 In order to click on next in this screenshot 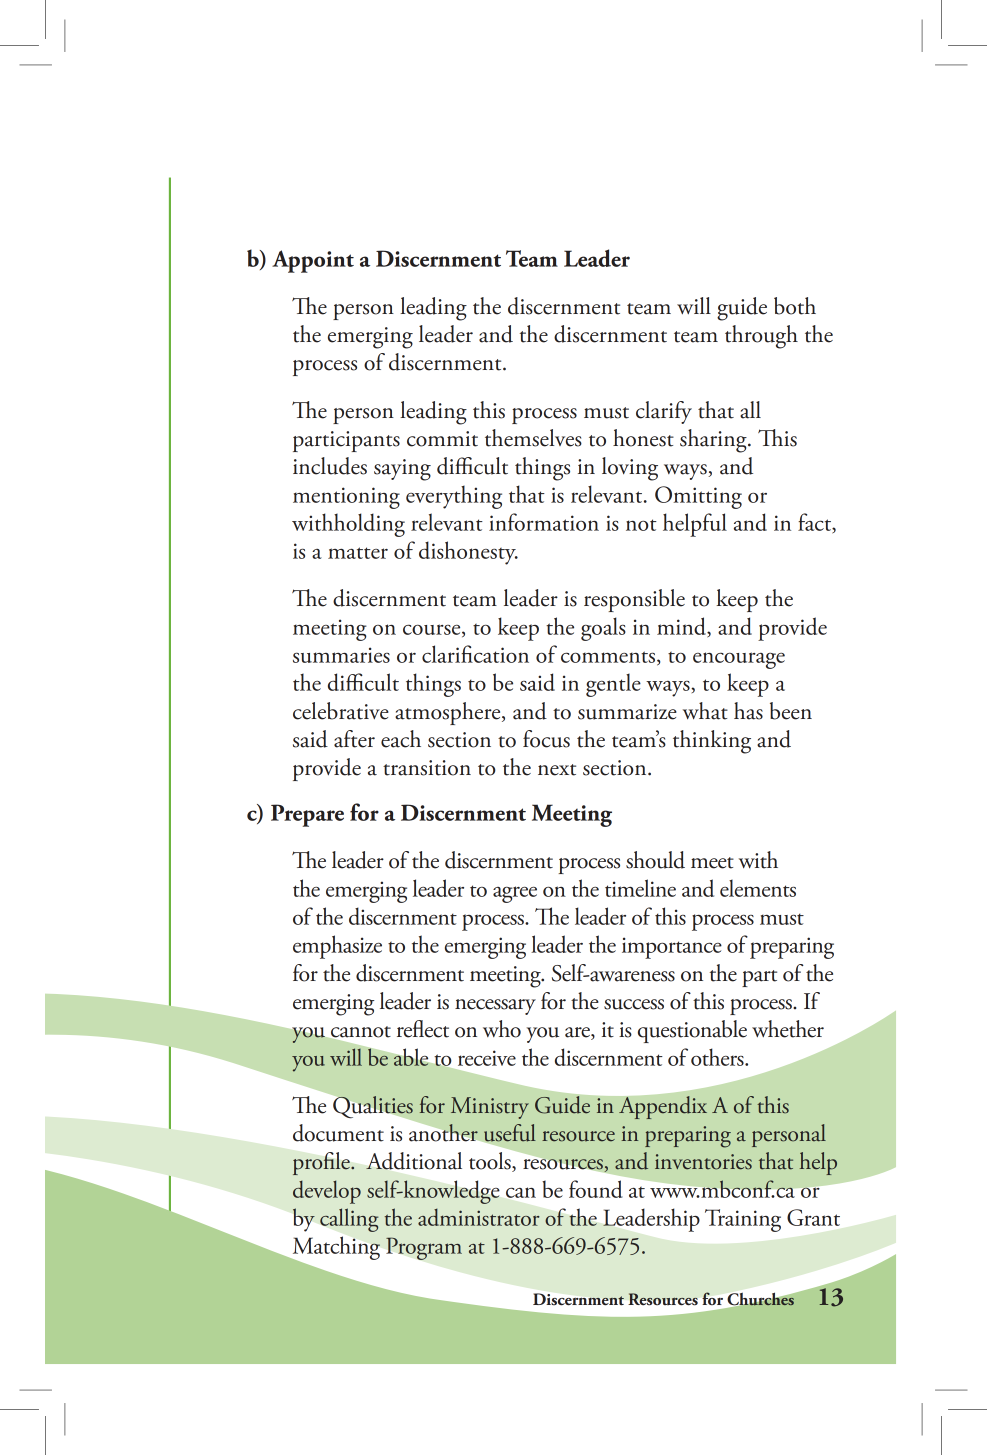, I will do `click(557, 770)`.
